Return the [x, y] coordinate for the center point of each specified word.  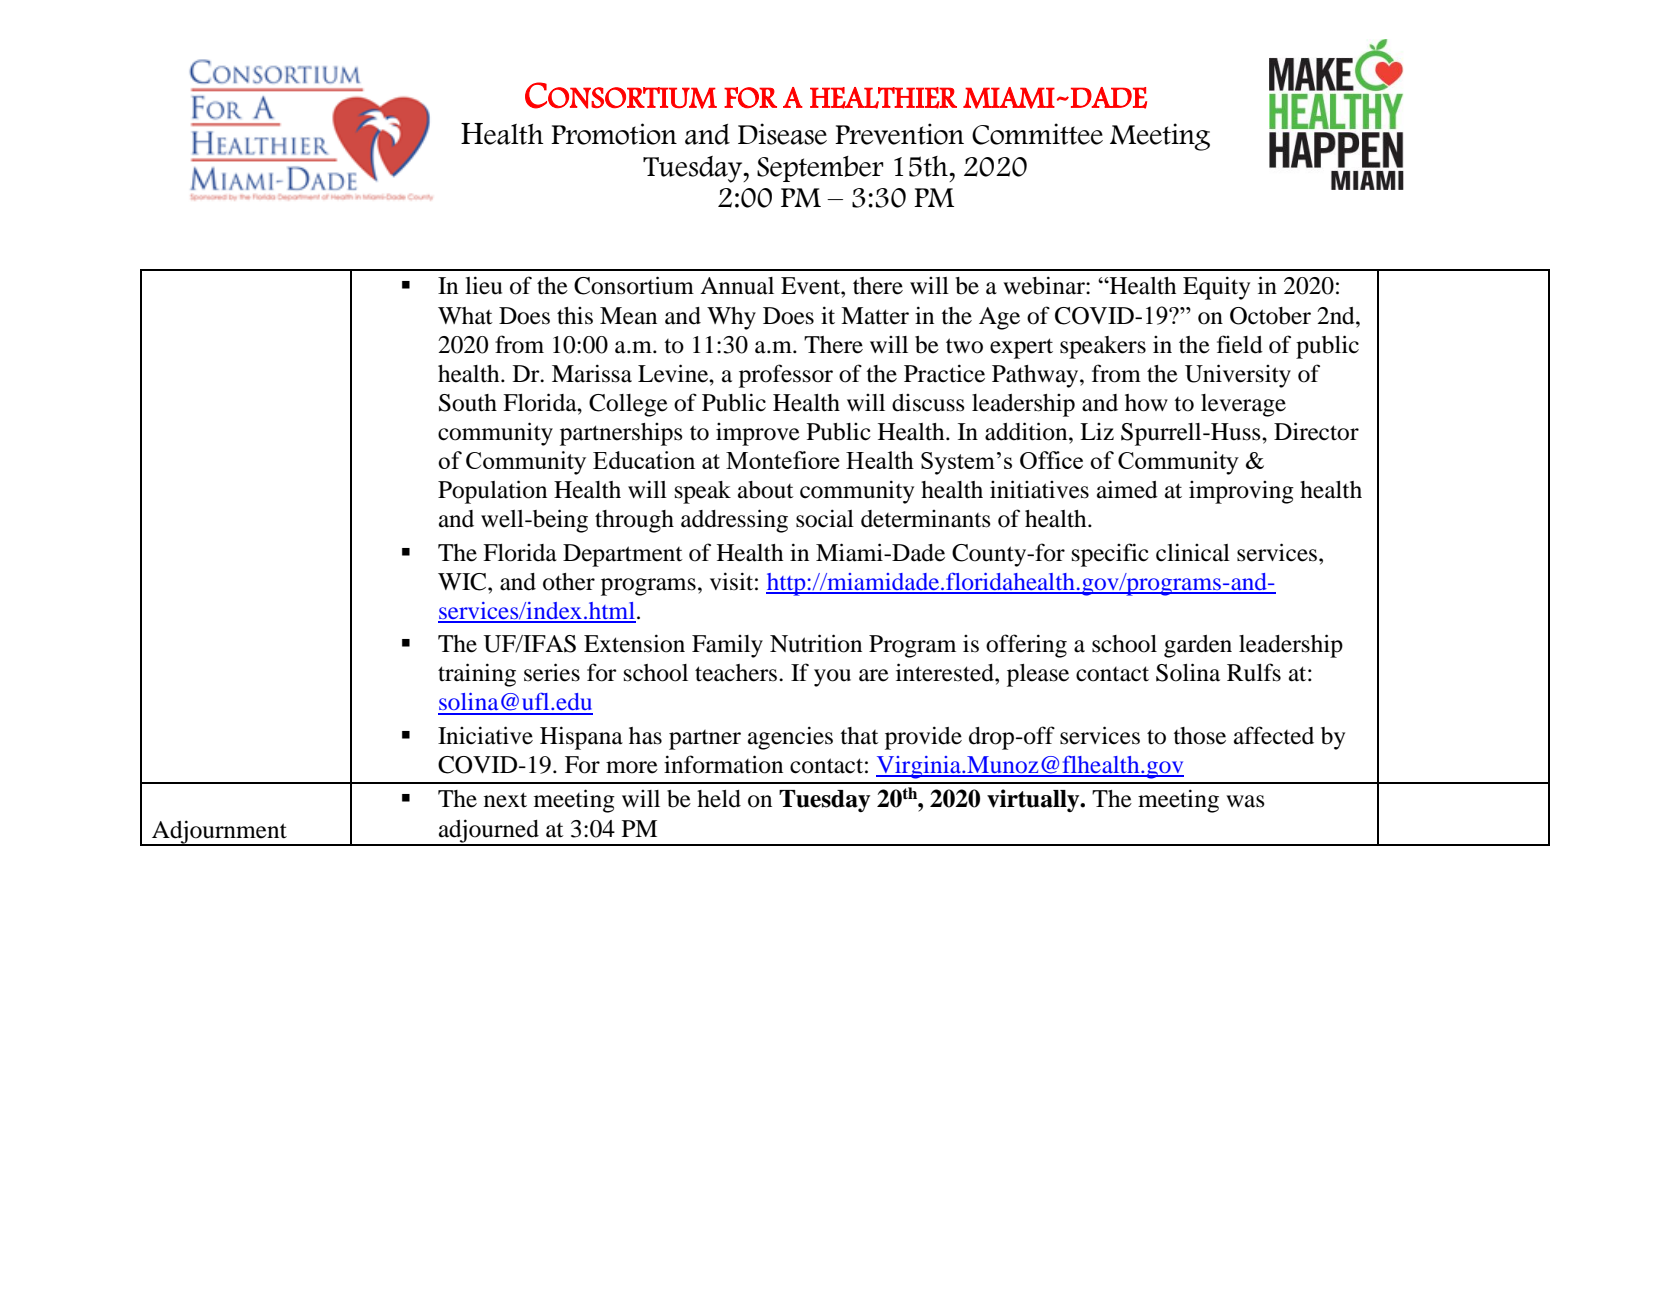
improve [758, 434]
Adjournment [219, 833]
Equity [1216, 288]
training [477, 675]
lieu [483, 285]
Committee [1037, 134]
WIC [463, 582]
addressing [734, 521]
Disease [782, 134]
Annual [737, 286]
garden [1198, 646]
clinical [1193, 552]
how [1146, 403]
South [468, 403]
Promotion [614, 134]
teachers [737, 673]
